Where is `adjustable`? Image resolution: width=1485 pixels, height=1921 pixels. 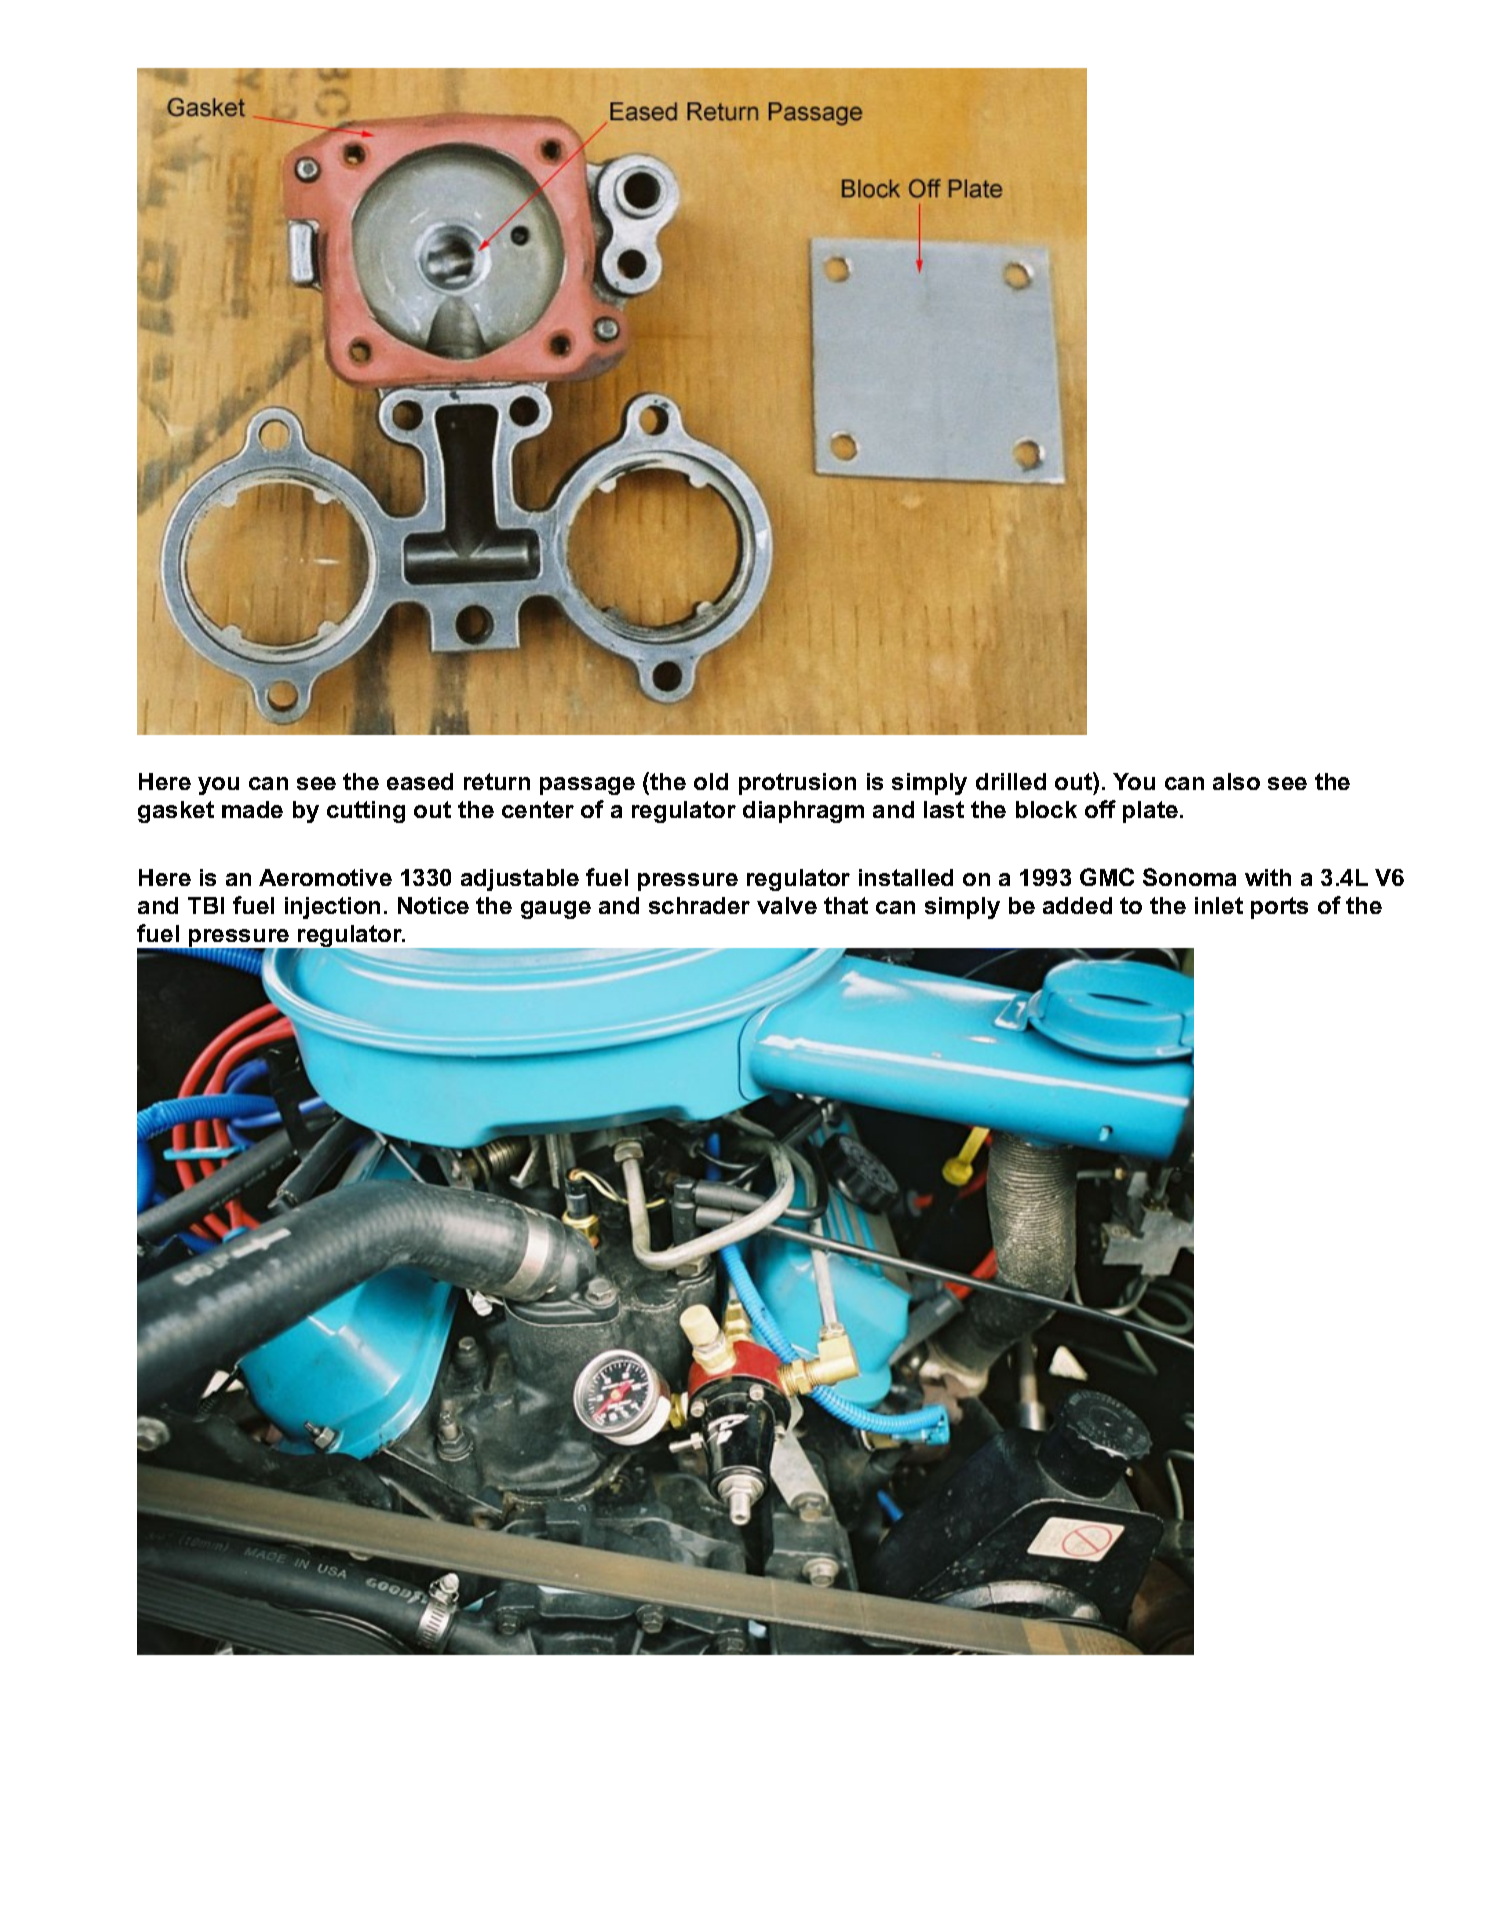
adjustable is located at coordinates (520, 880).
